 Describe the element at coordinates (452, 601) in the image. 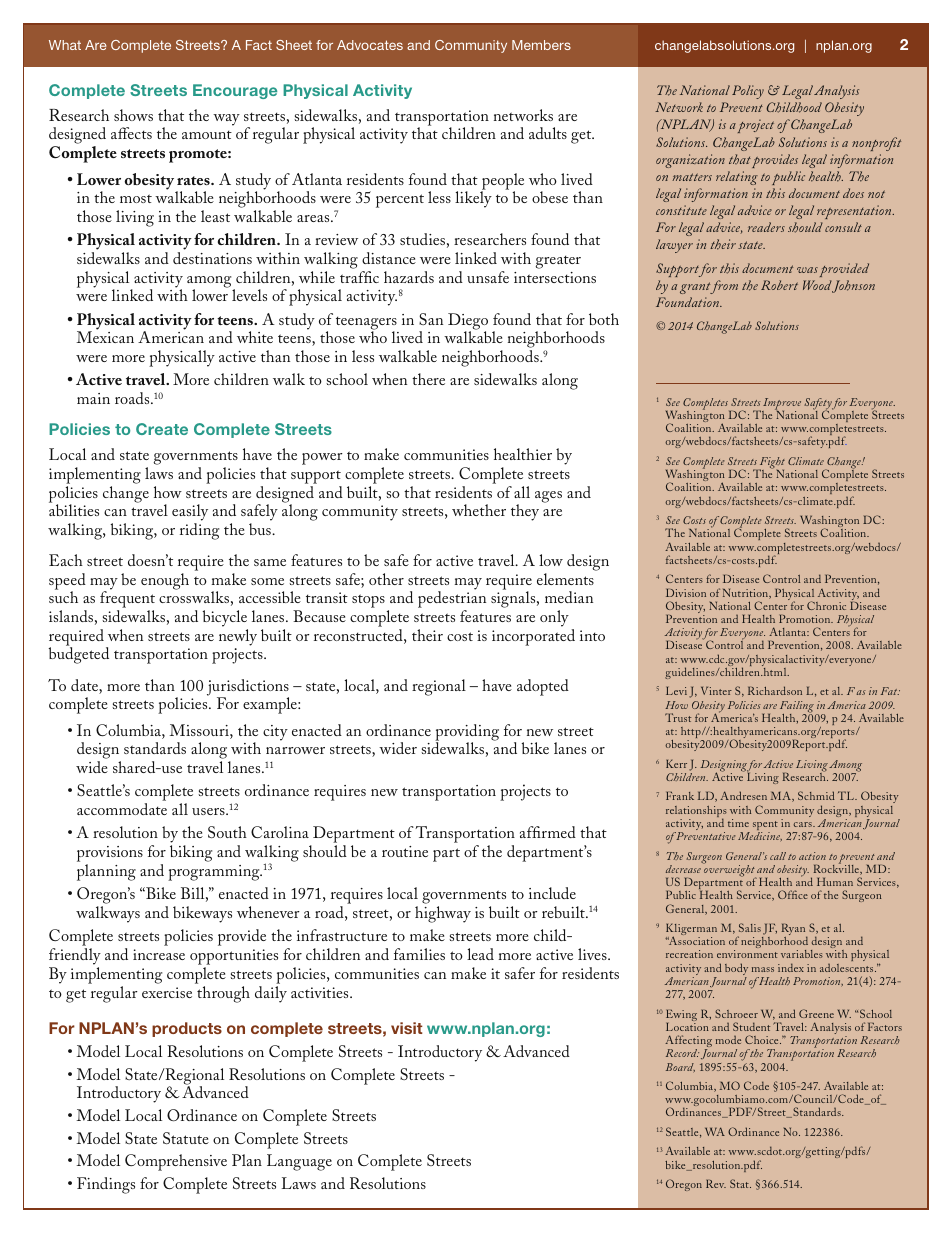

I see `pedestrian` at that location.
